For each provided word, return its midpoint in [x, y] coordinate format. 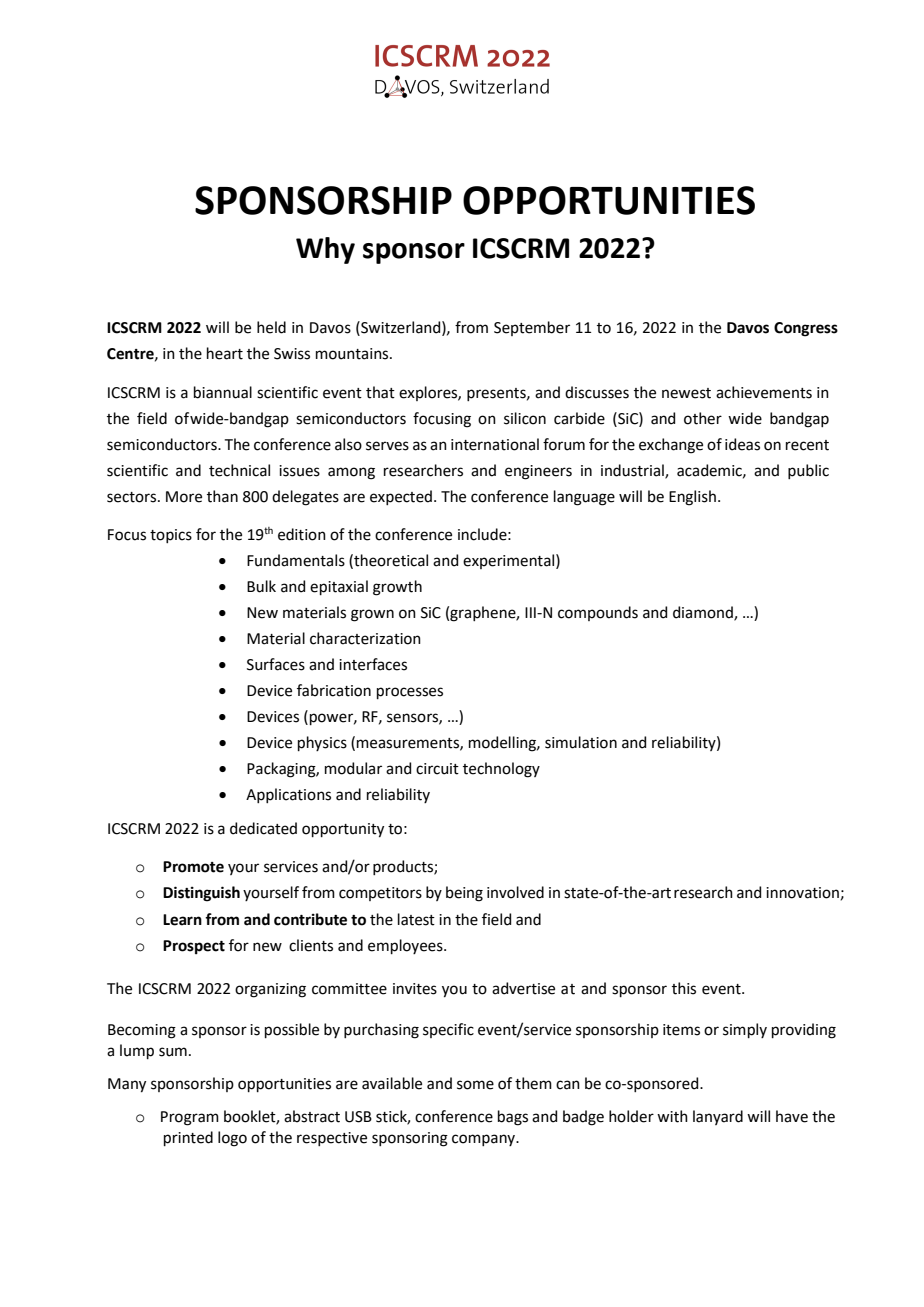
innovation [802, 893]
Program [190, 1118]
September [532, 328]
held [271, 327]
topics [171, 536]
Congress [806, 329]
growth [397, 588]
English [692, 498]
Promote [193, 867]
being [464, 894]
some [475, 1085]
